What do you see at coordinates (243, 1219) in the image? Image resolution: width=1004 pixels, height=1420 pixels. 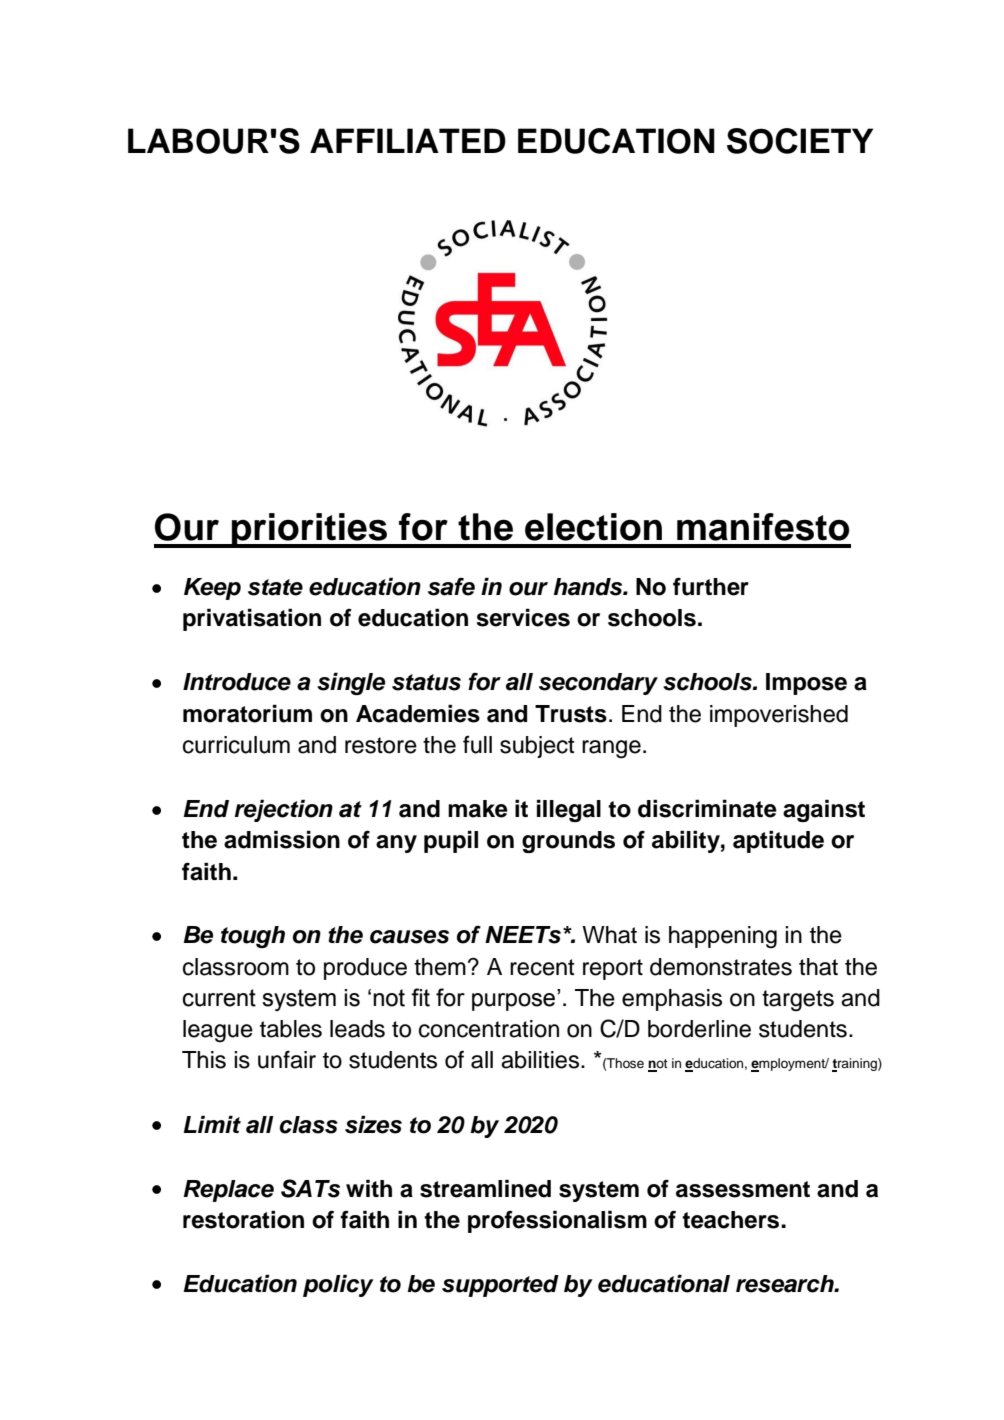 I see `restoration` at bounding box center [243, 1219].
